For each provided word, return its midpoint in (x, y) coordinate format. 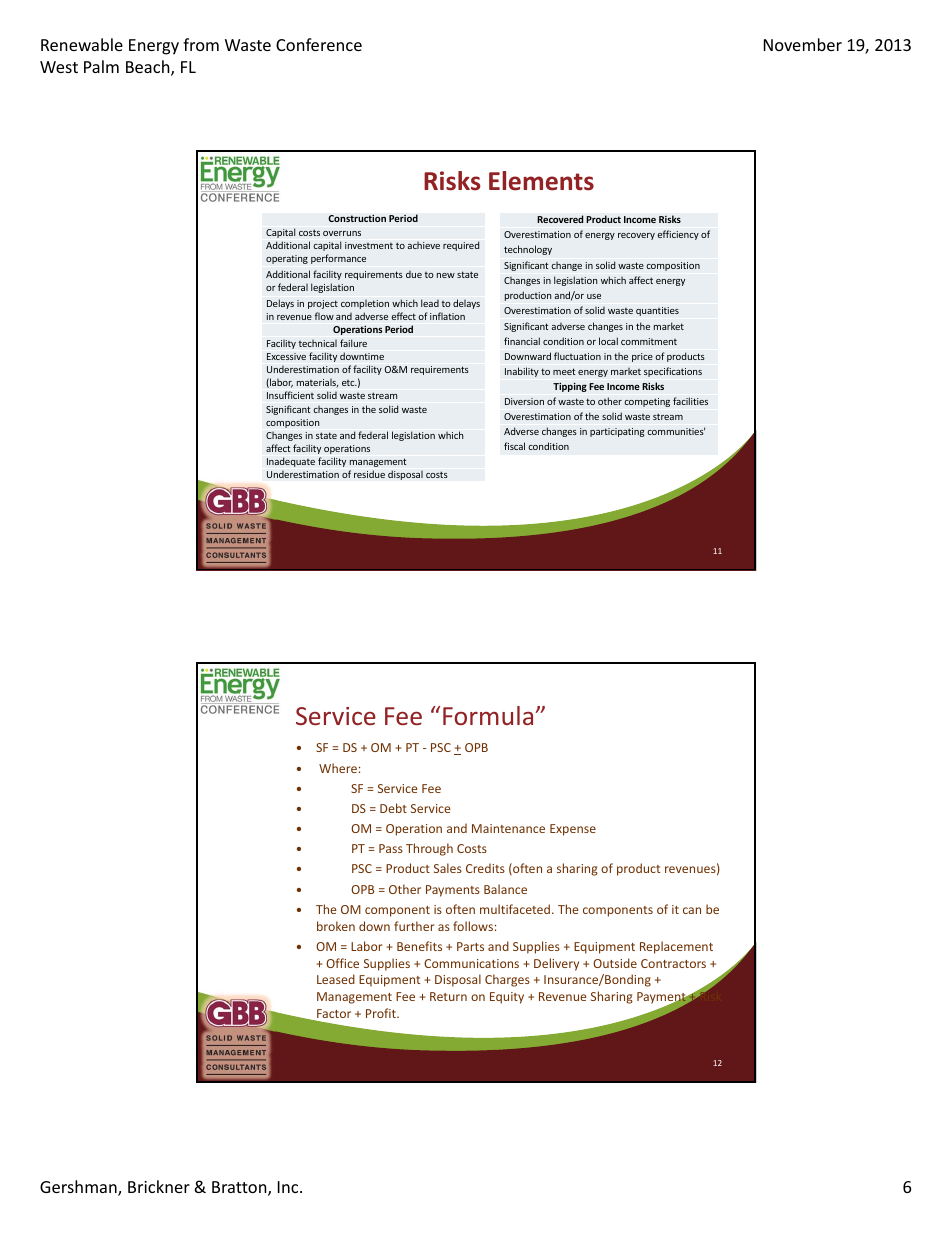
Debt (393, 808)
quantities (657, 311)
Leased (336, 979)
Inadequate (291, 462)
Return (448, 996)
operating (287, 259)
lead (430, 303)
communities (676, 431)
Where (338, 768)
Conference (319, 44)
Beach (149, 68)
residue (369, 474)
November (803, 44)
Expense (573, 830)
